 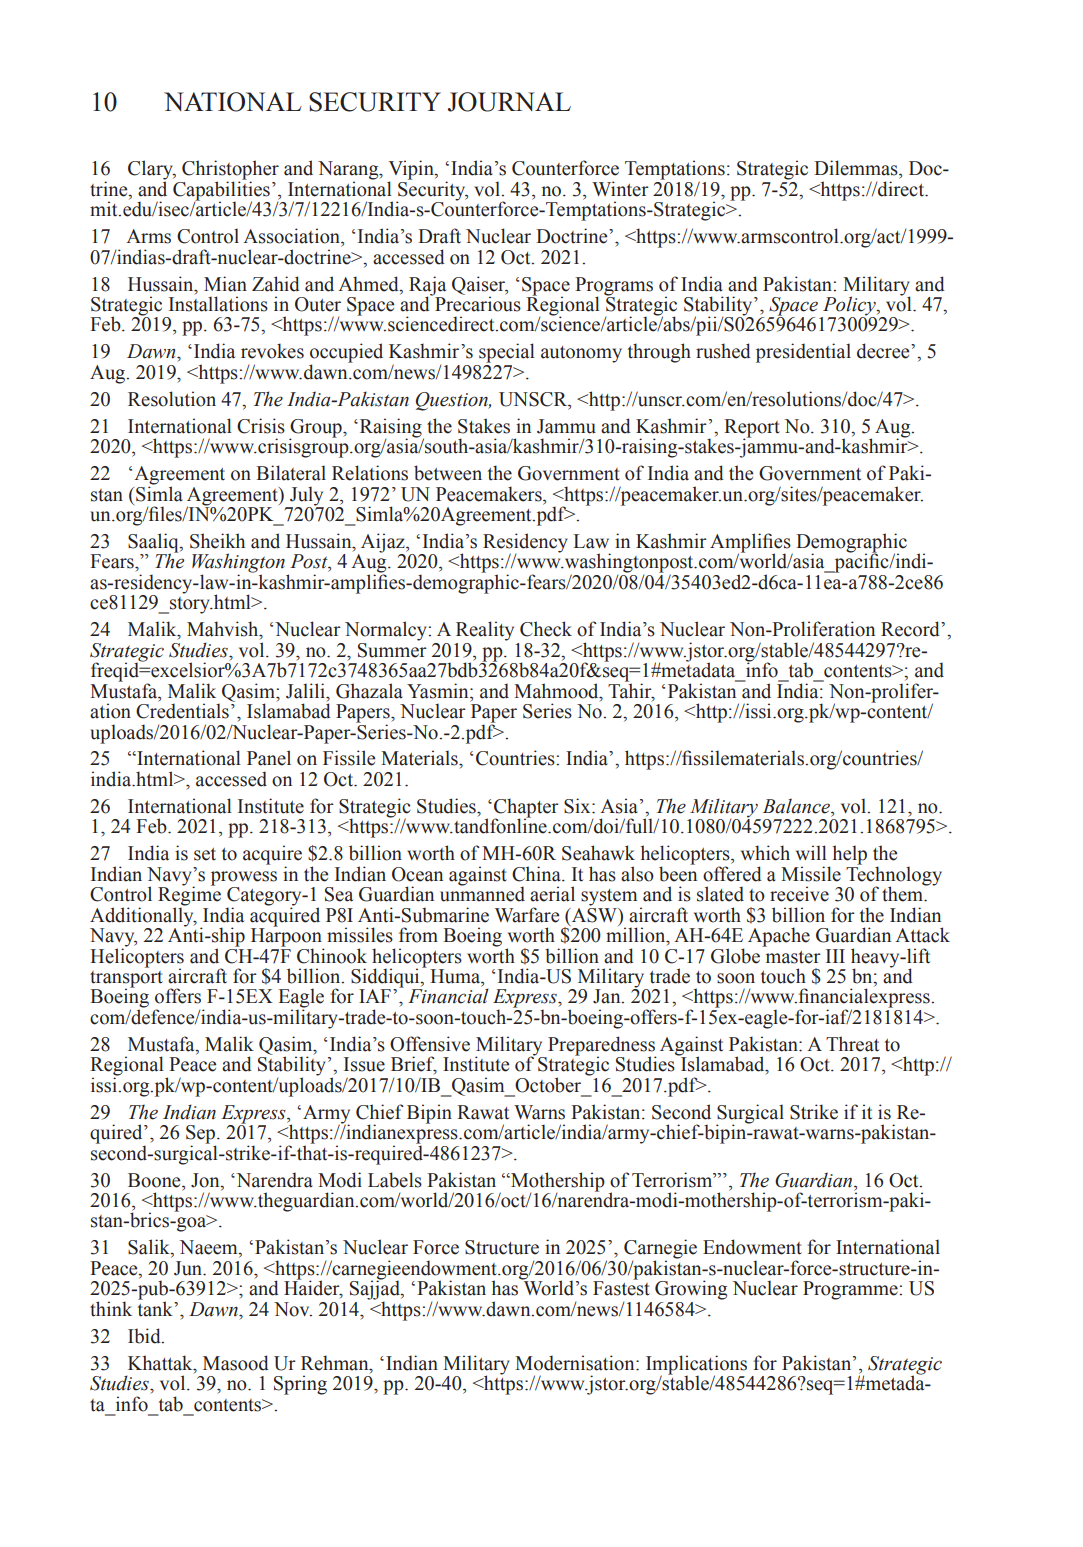 I want to click on JOURNAL, so click(x=509, y=102).
